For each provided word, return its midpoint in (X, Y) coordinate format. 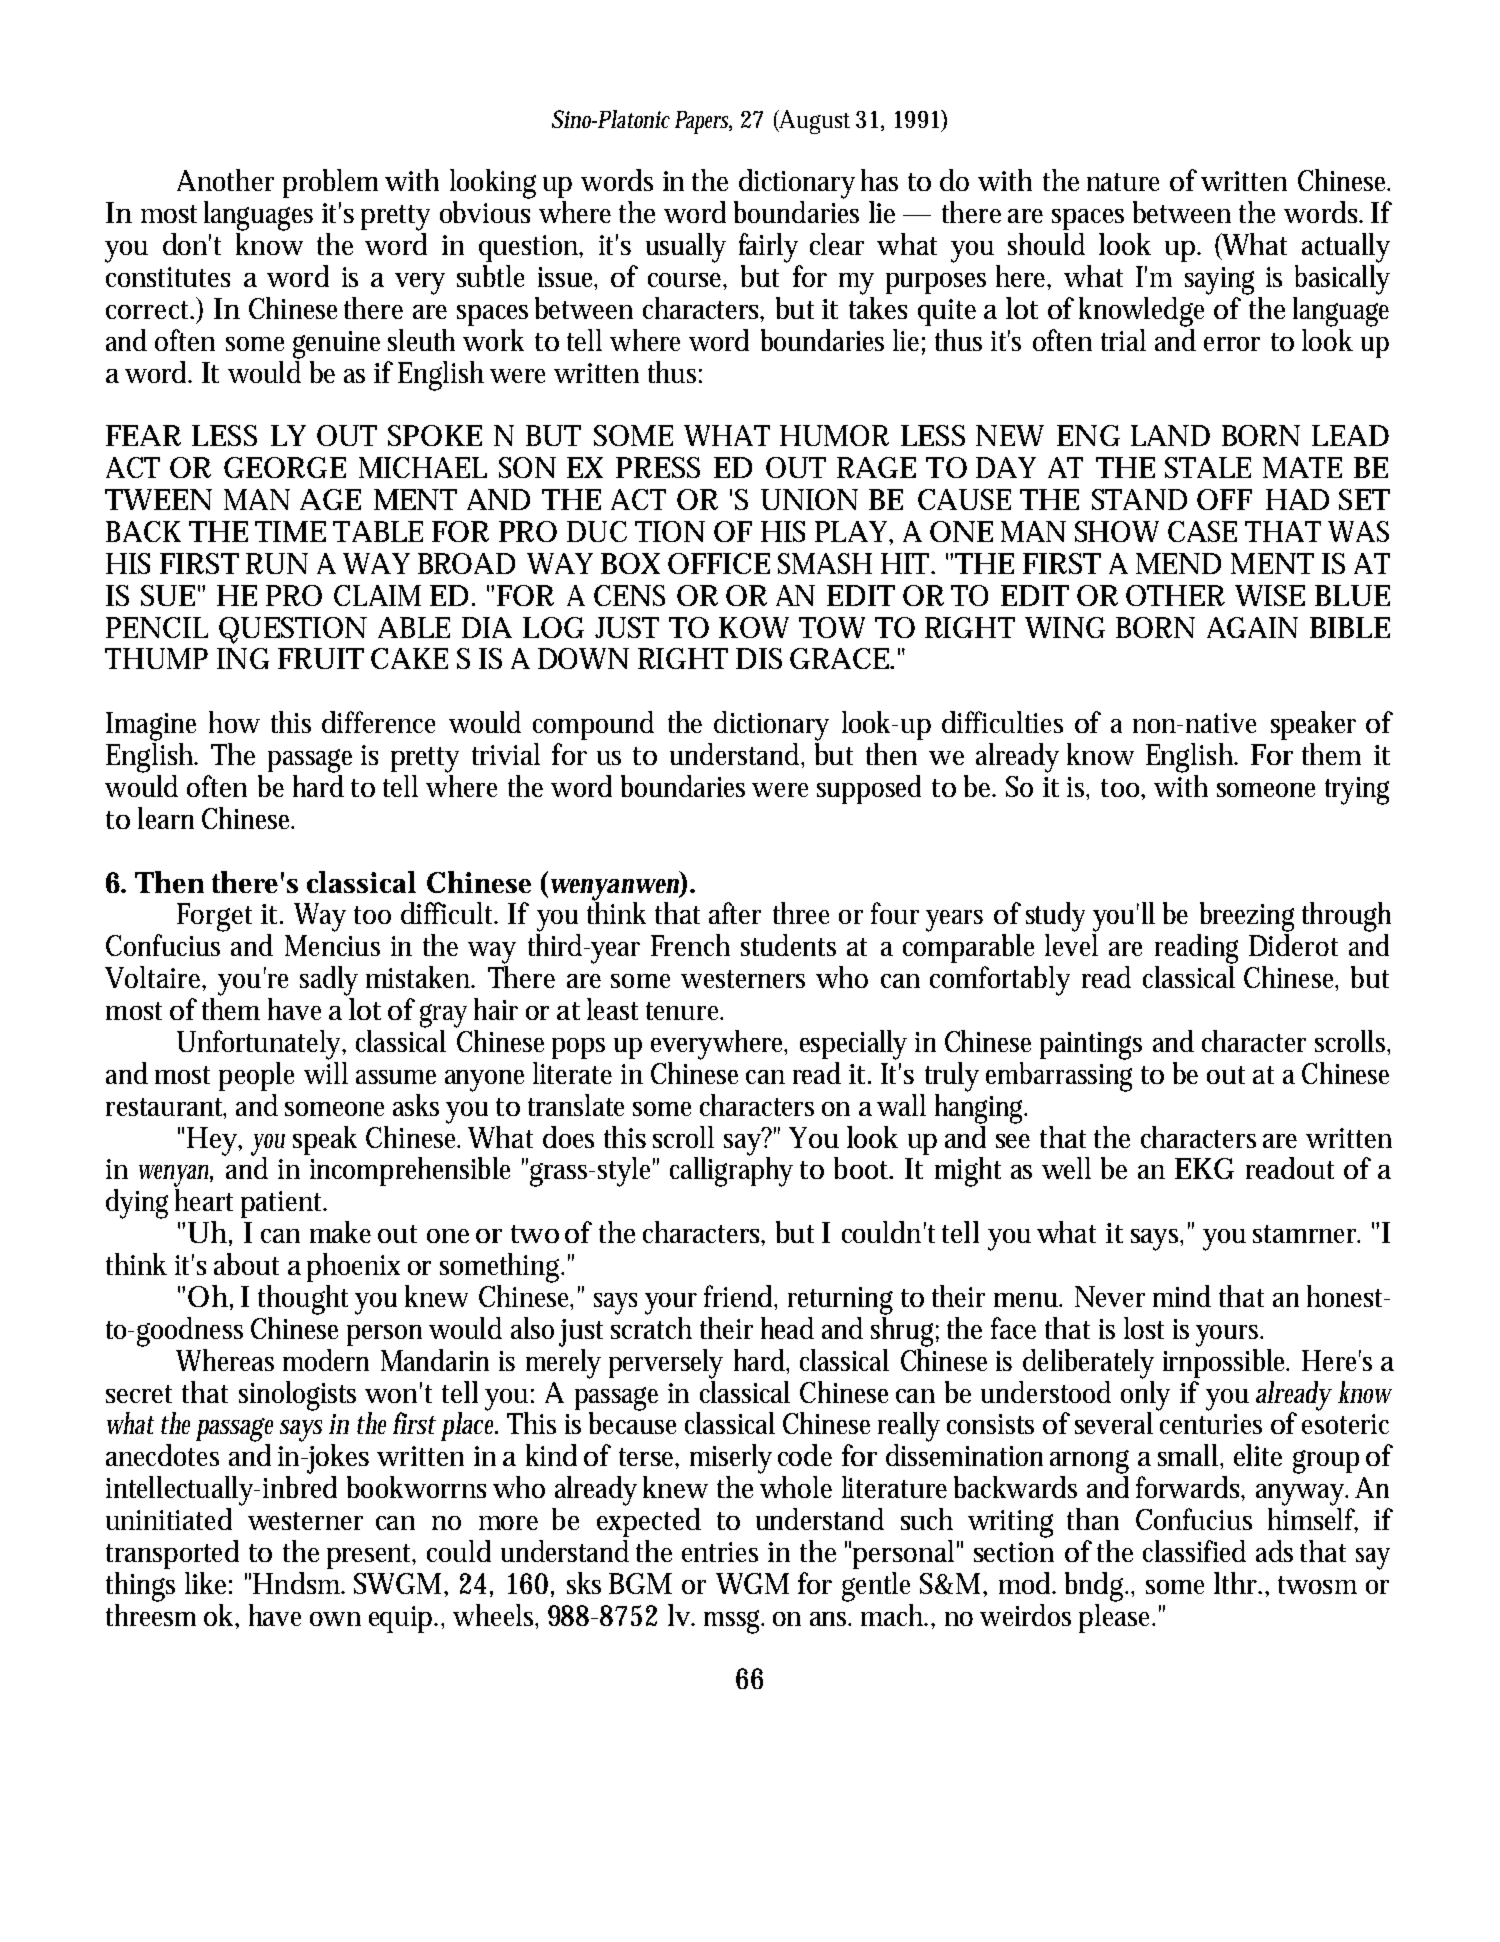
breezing (1247, 917)
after (735, 913)
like (205, 1583)
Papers (701, 122)
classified (1194, 1551)
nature (1123, 182)
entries (720, 1552)
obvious (485, 212)
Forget (214, 917)
